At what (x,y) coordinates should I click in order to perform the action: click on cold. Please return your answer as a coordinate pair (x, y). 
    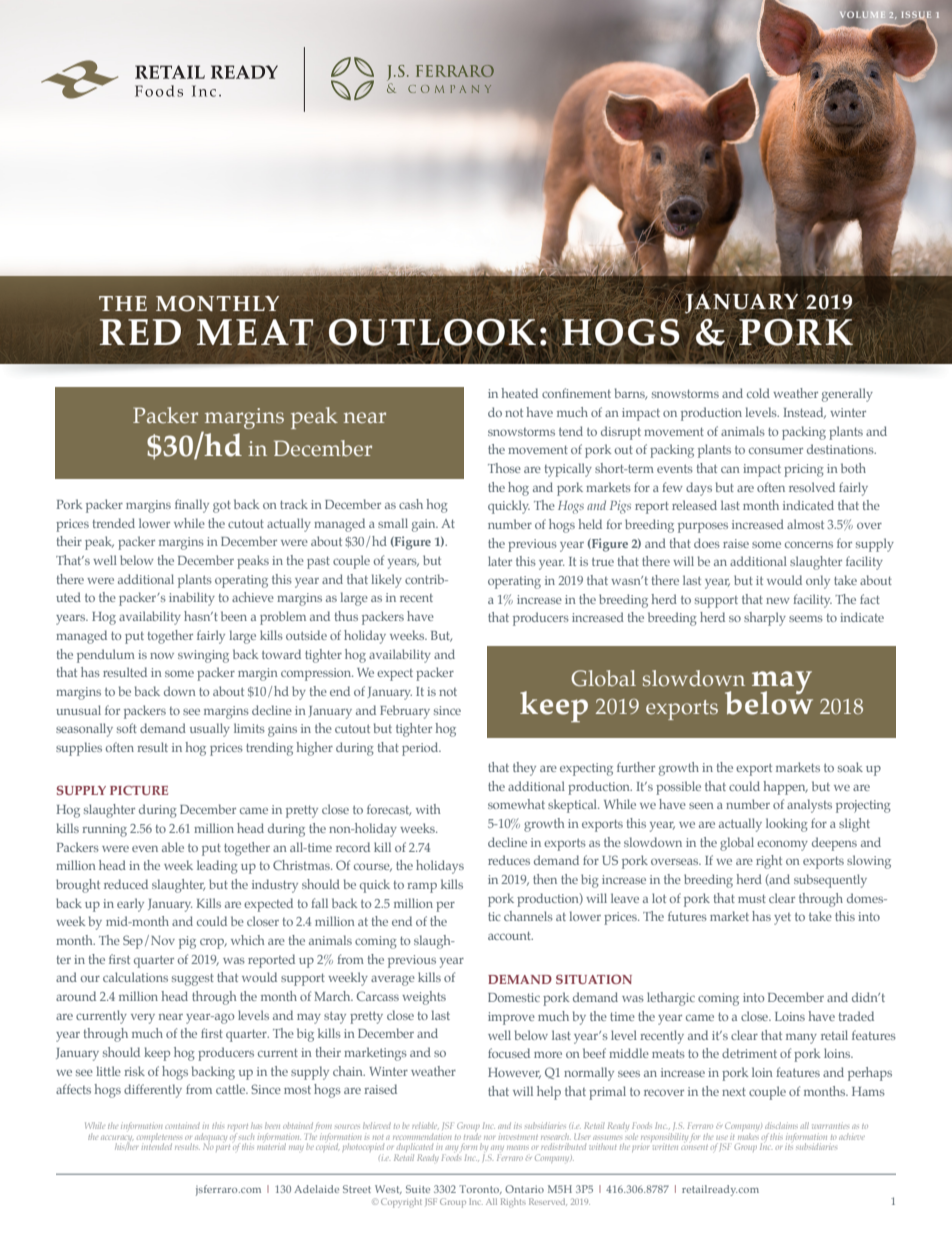
    Looking at the image, I should click on (758, 393).
